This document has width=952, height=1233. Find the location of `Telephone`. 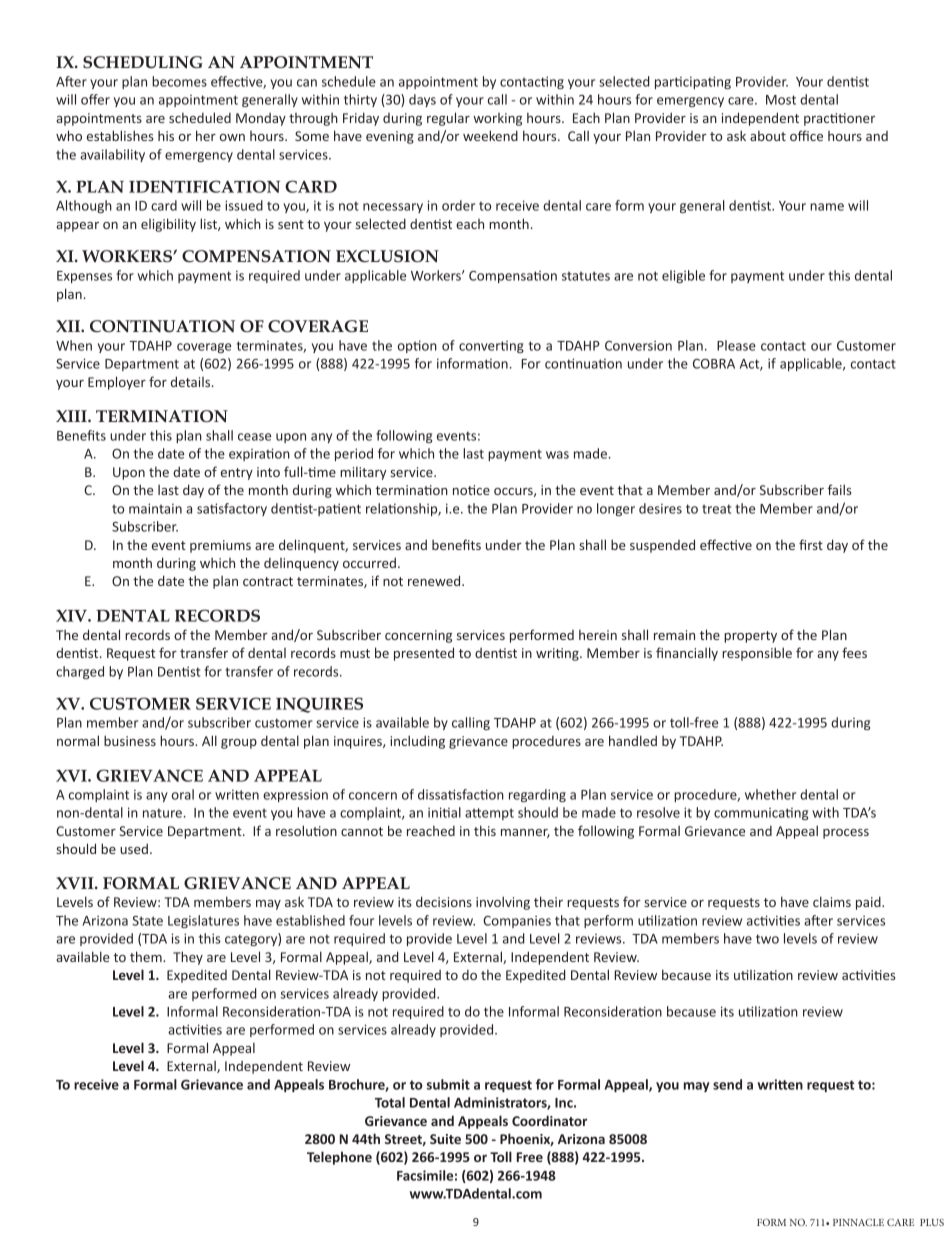

Telephone is located at coordinates (339, 1158).
